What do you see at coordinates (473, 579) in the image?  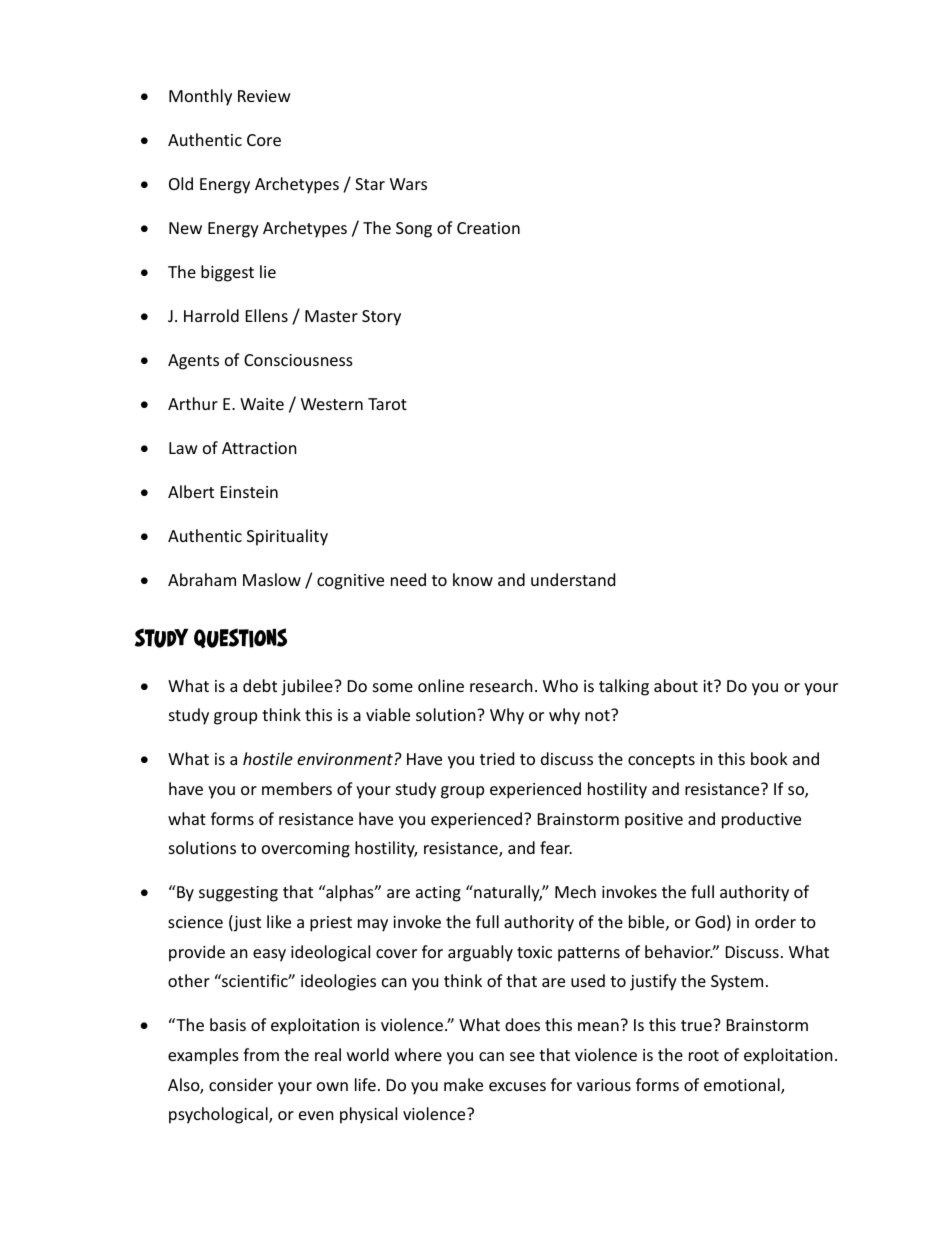 I see `know` at bounding box center [473, 579].
